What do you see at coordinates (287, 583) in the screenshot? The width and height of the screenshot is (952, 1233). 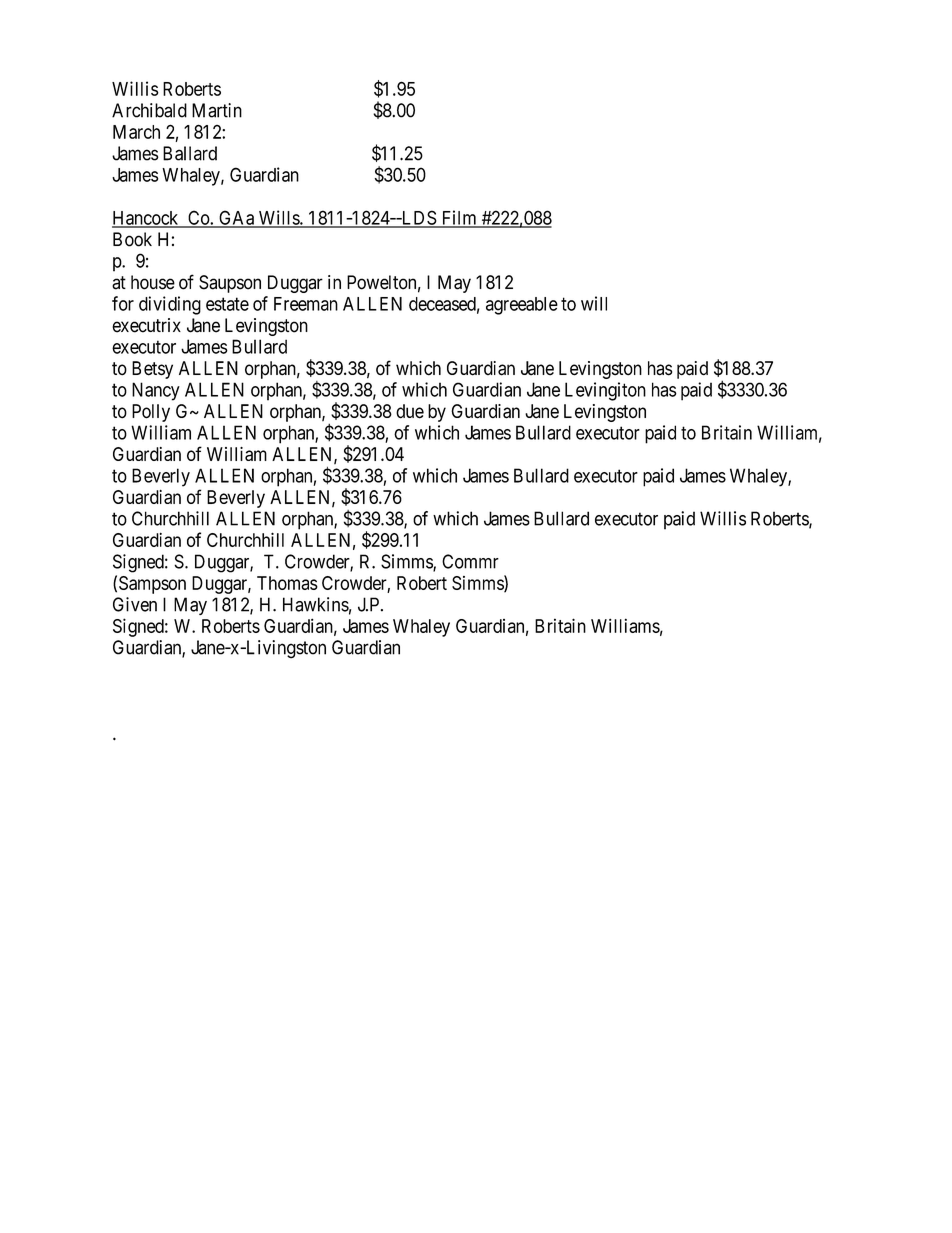 I see `Thomas` at bounding box center [287, 583].
